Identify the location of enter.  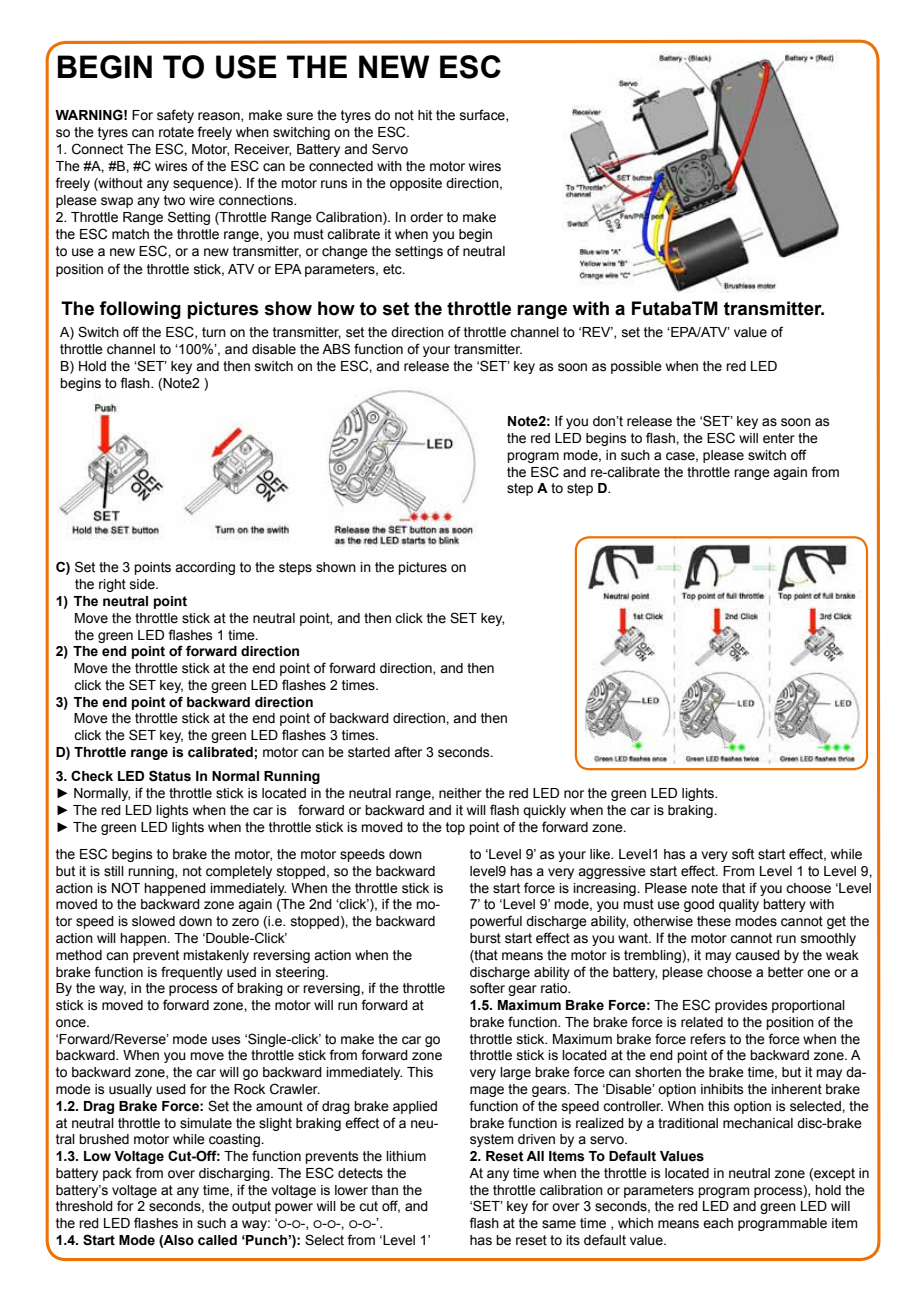
(779, 438).
